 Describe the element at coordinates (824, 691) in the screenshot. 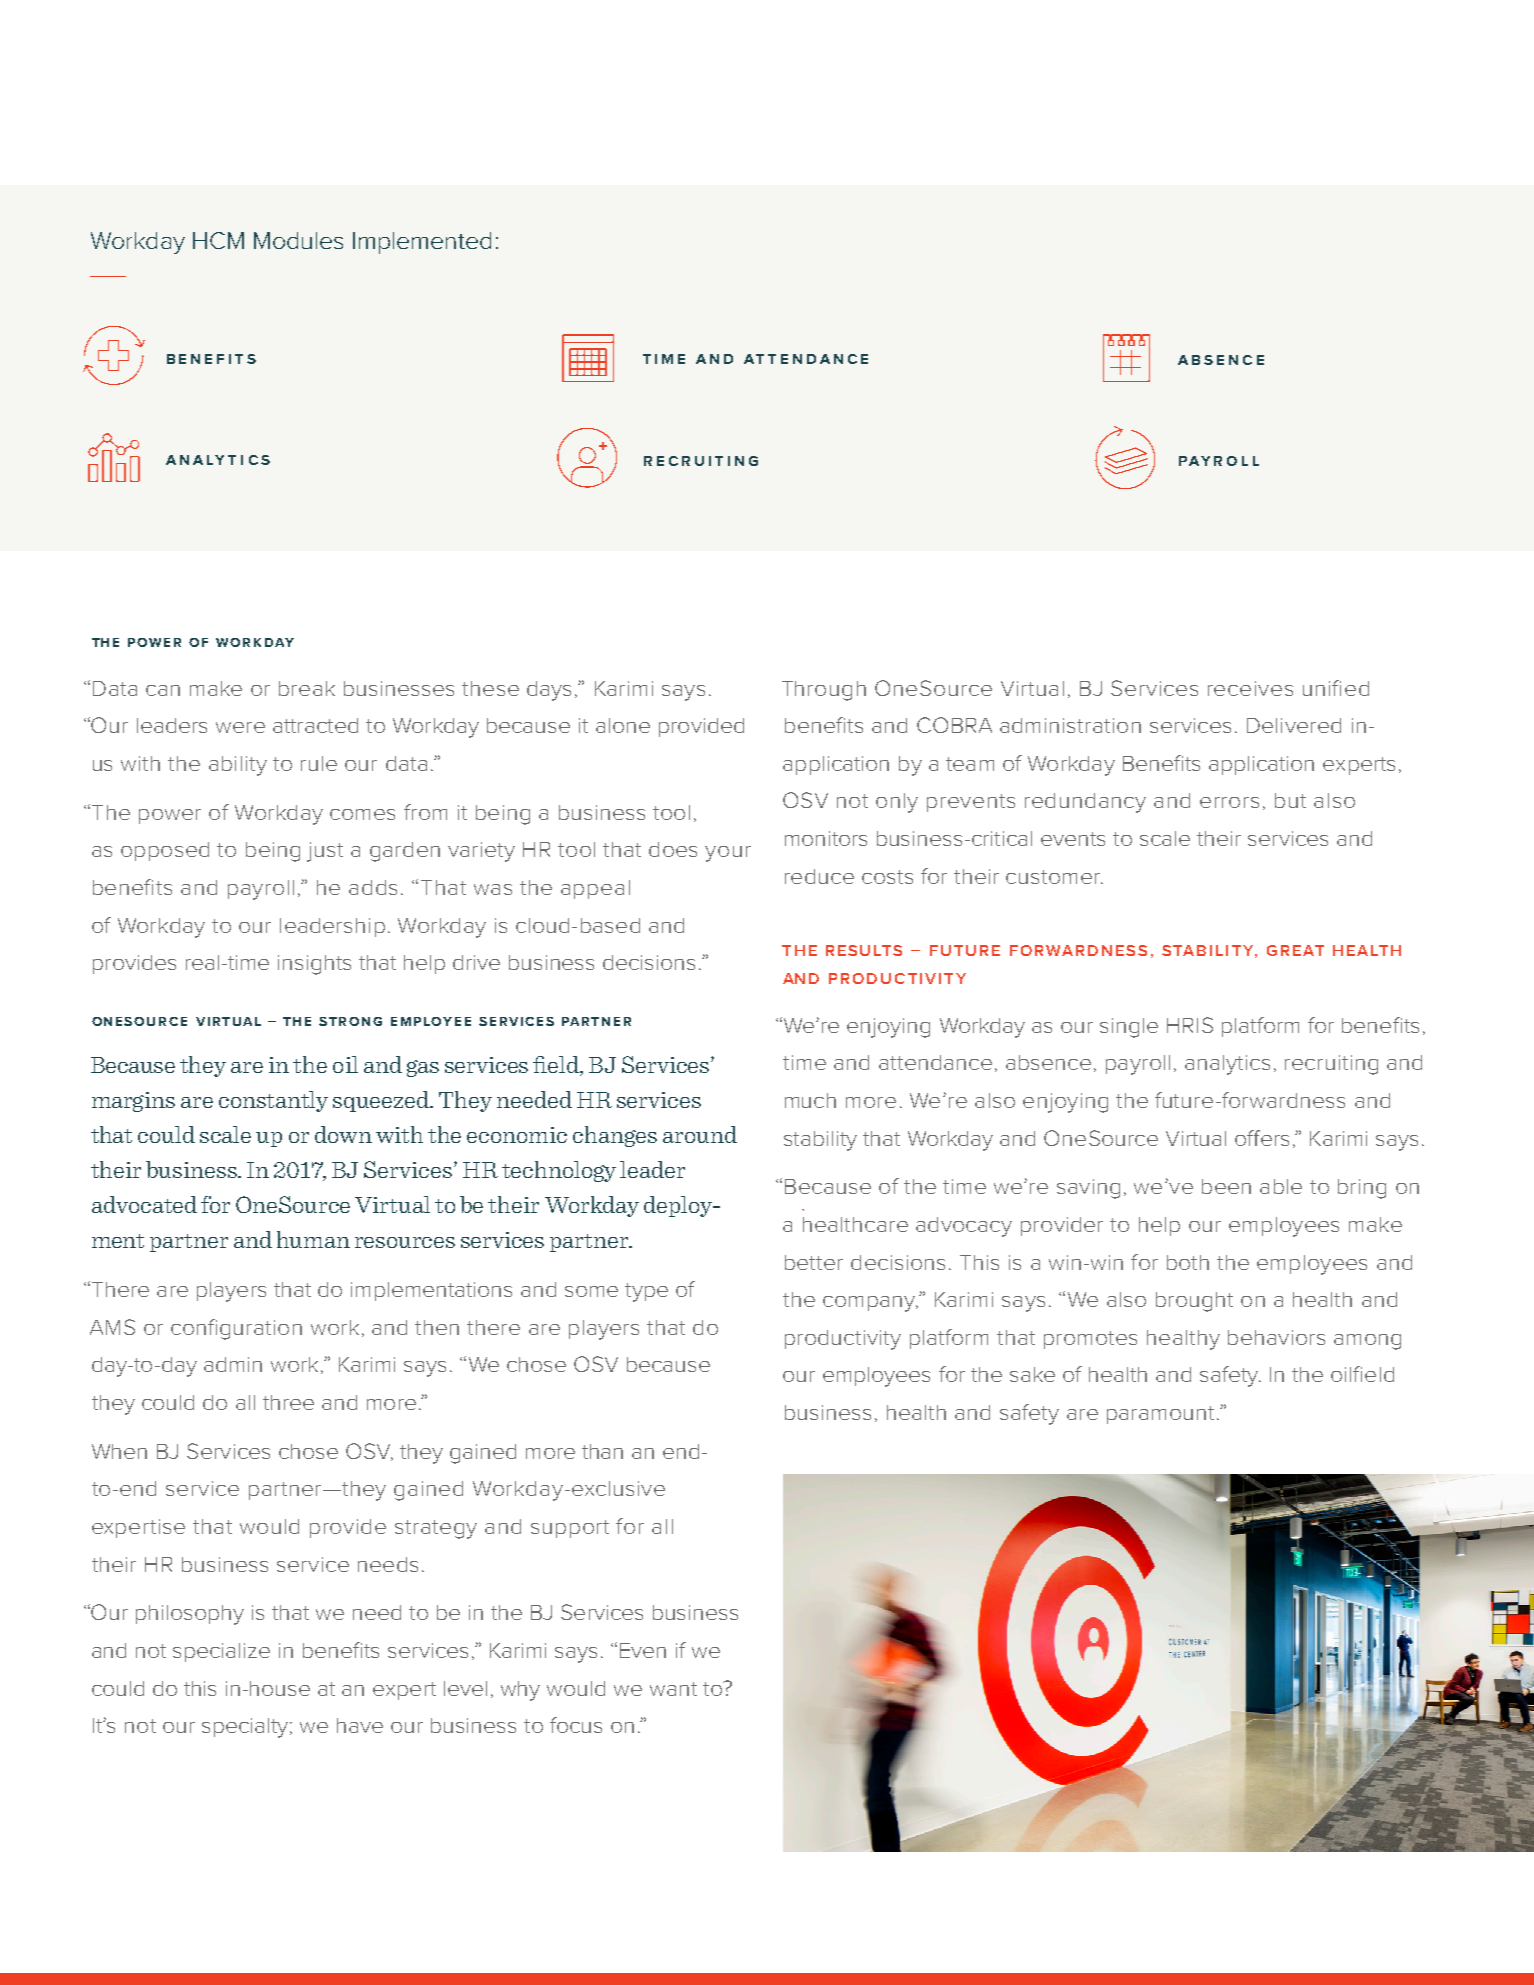

I see `Through` at that location.
